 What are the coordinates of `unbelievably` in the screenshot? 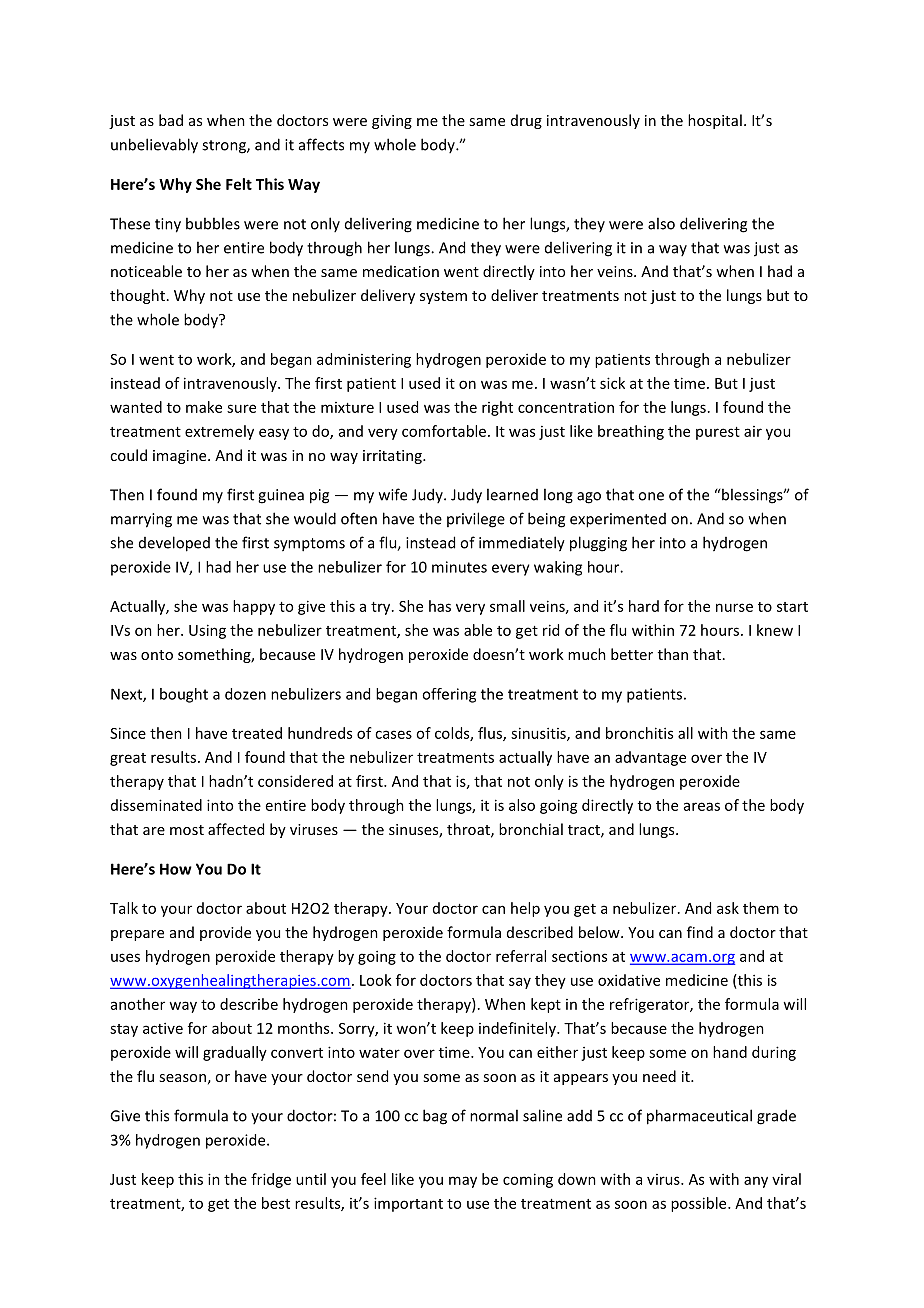 It's located at (154, 146).
